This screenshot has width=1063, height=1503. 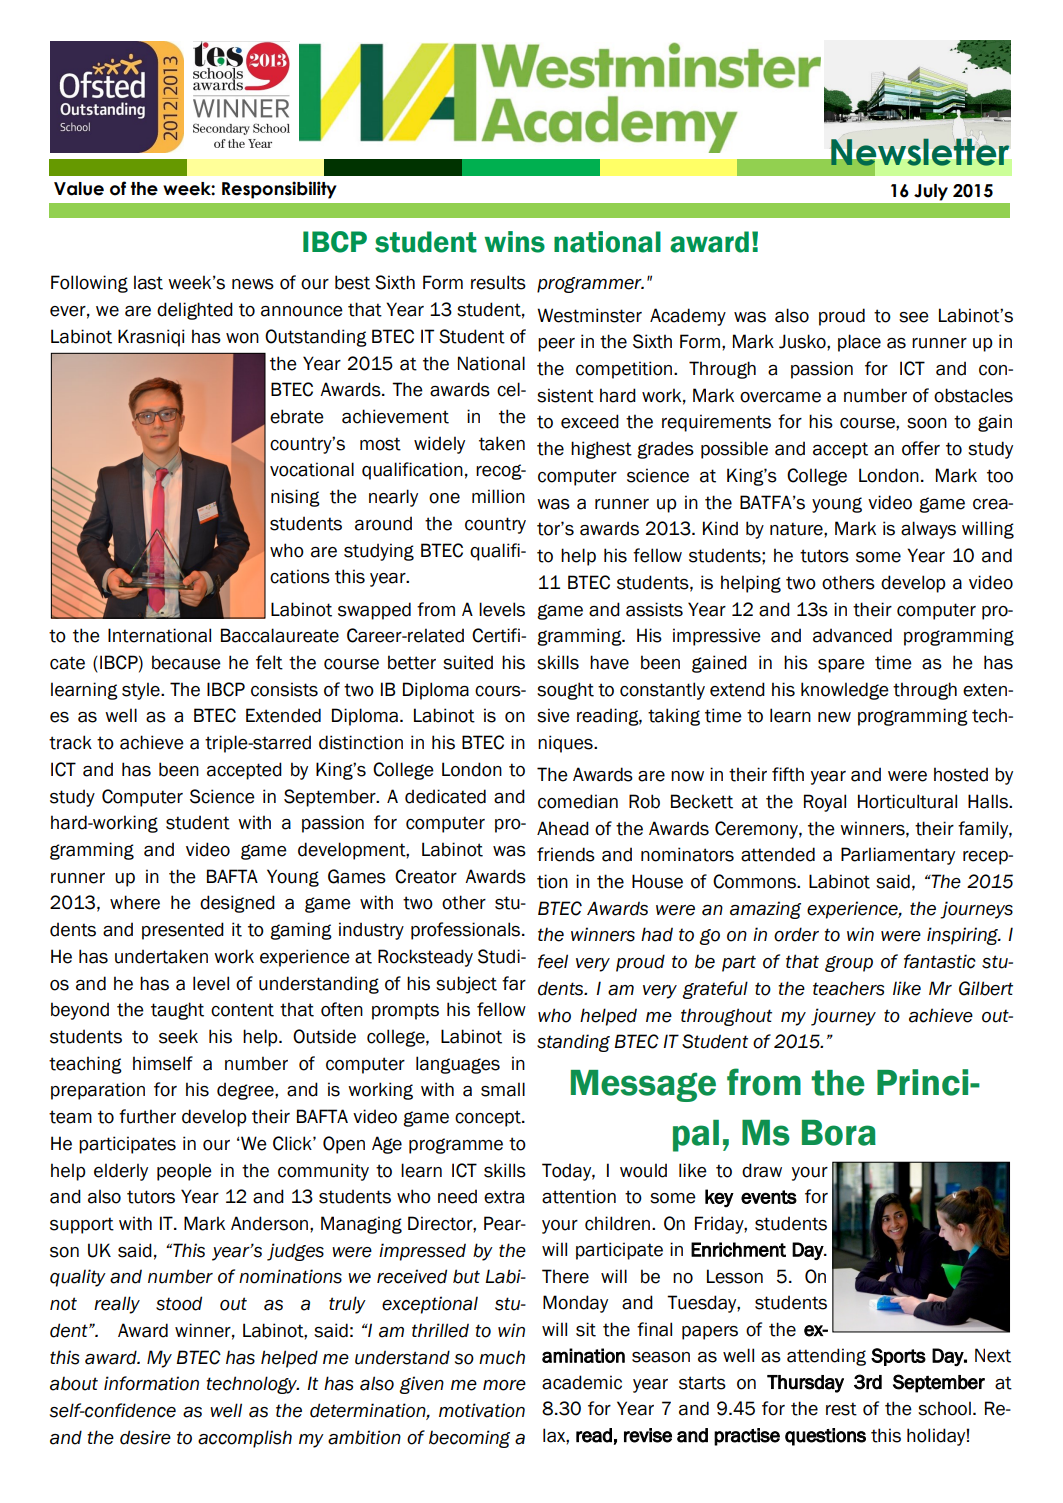 What do you see at coordinates (504, 1385) in the screenshot?
I see `more` at bounding box center [504, 1385].
